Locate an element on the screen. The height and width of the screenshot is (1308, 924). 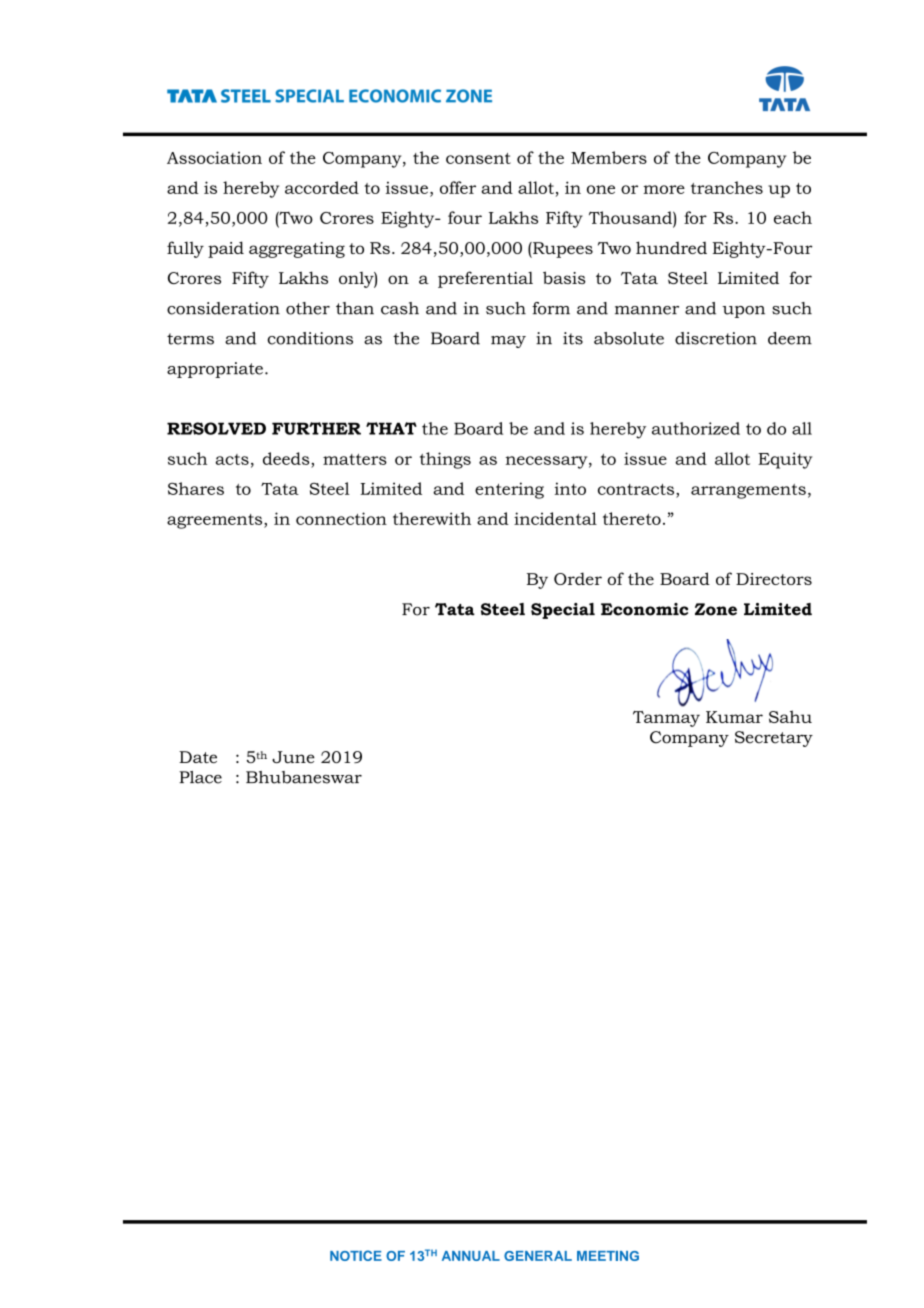
authorized is located at coordinates (696, 428).
